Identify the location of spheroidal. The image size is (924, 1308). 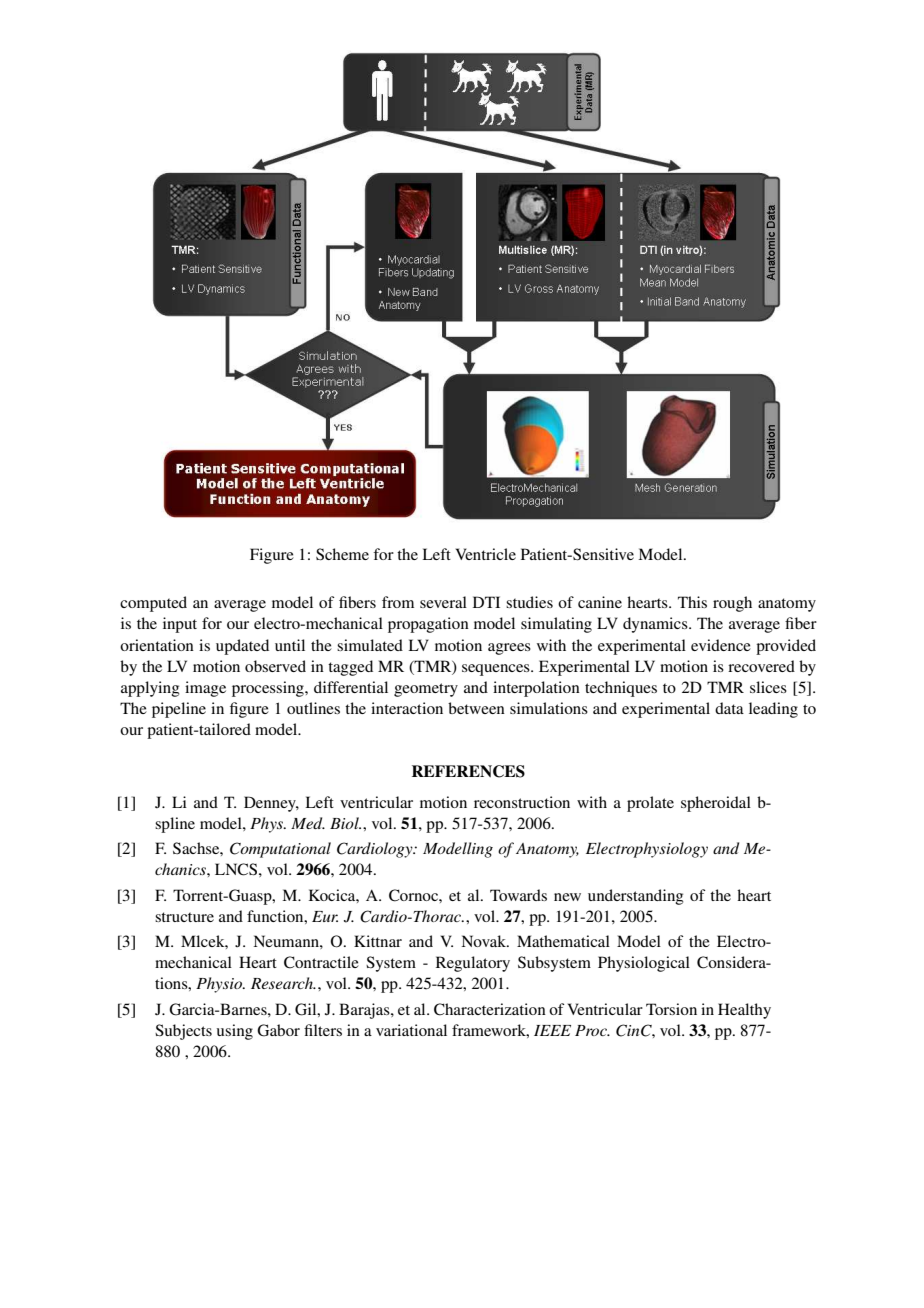
(716, 804).
